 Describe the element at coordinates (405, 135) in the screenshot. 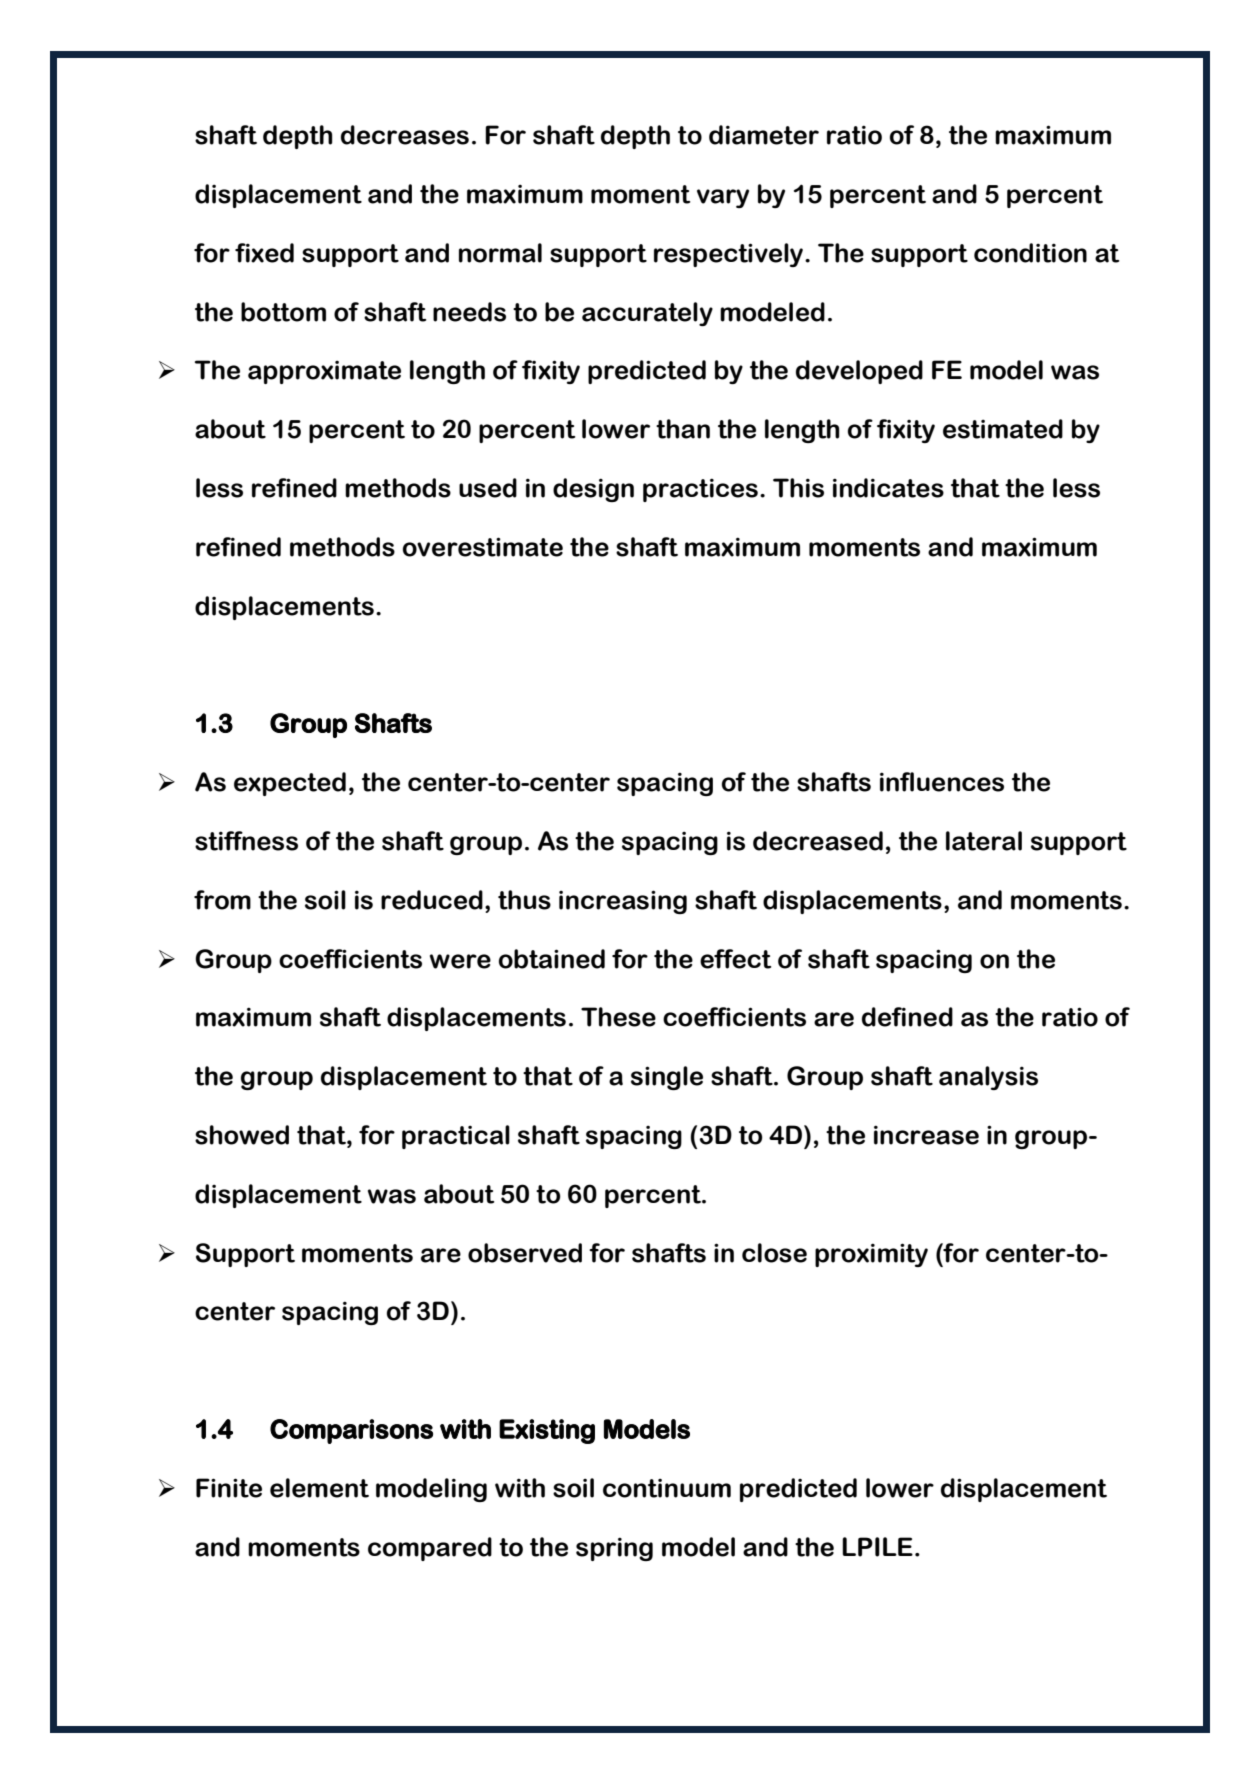

I see `decreases` at that location.
